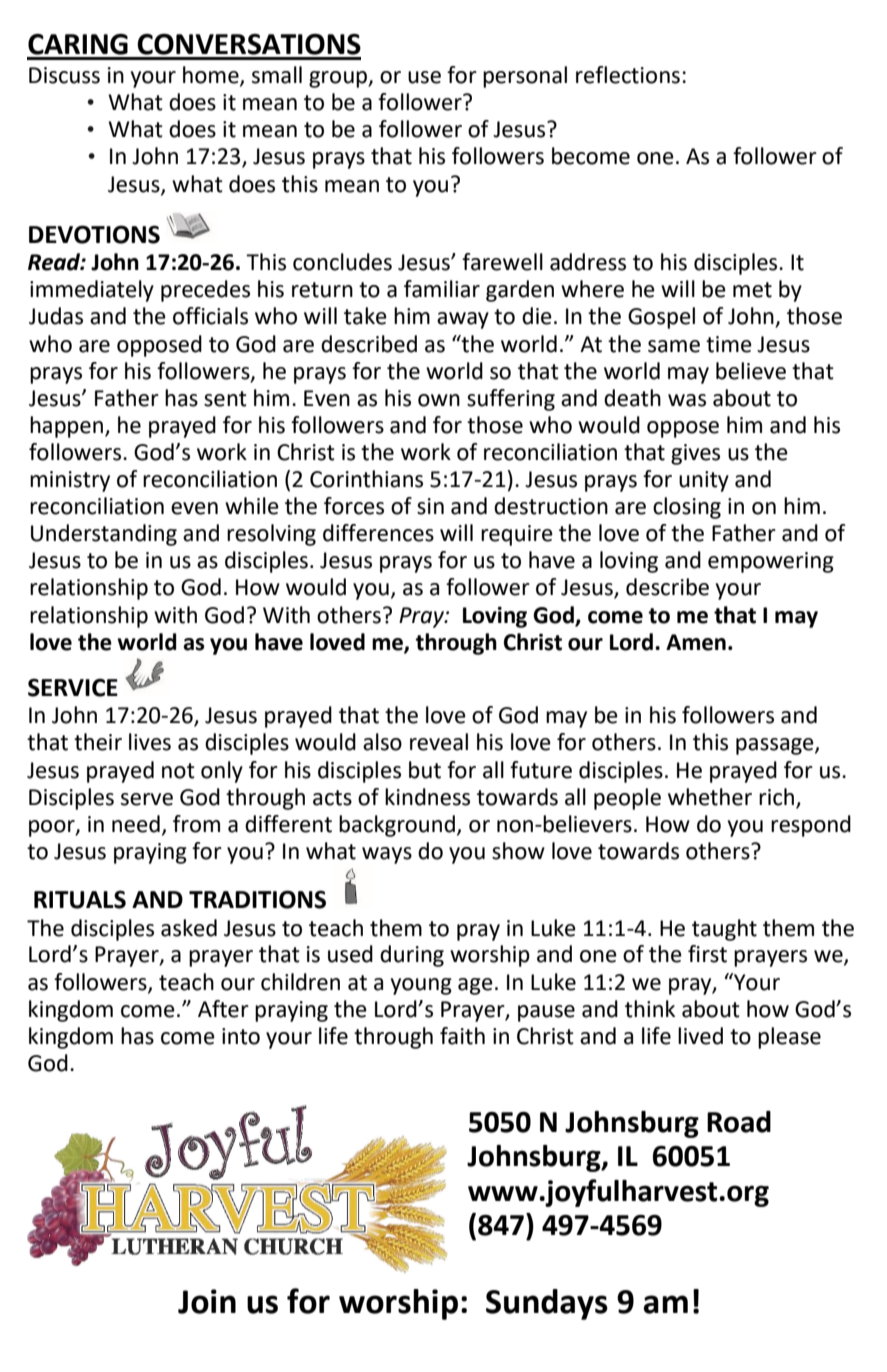 Image resolution: width=887 pixels, height=1372 pixels. What do you see at coordinates (687, 400) in the screenshot?
I see `was` at bounding box center [687, 400].
